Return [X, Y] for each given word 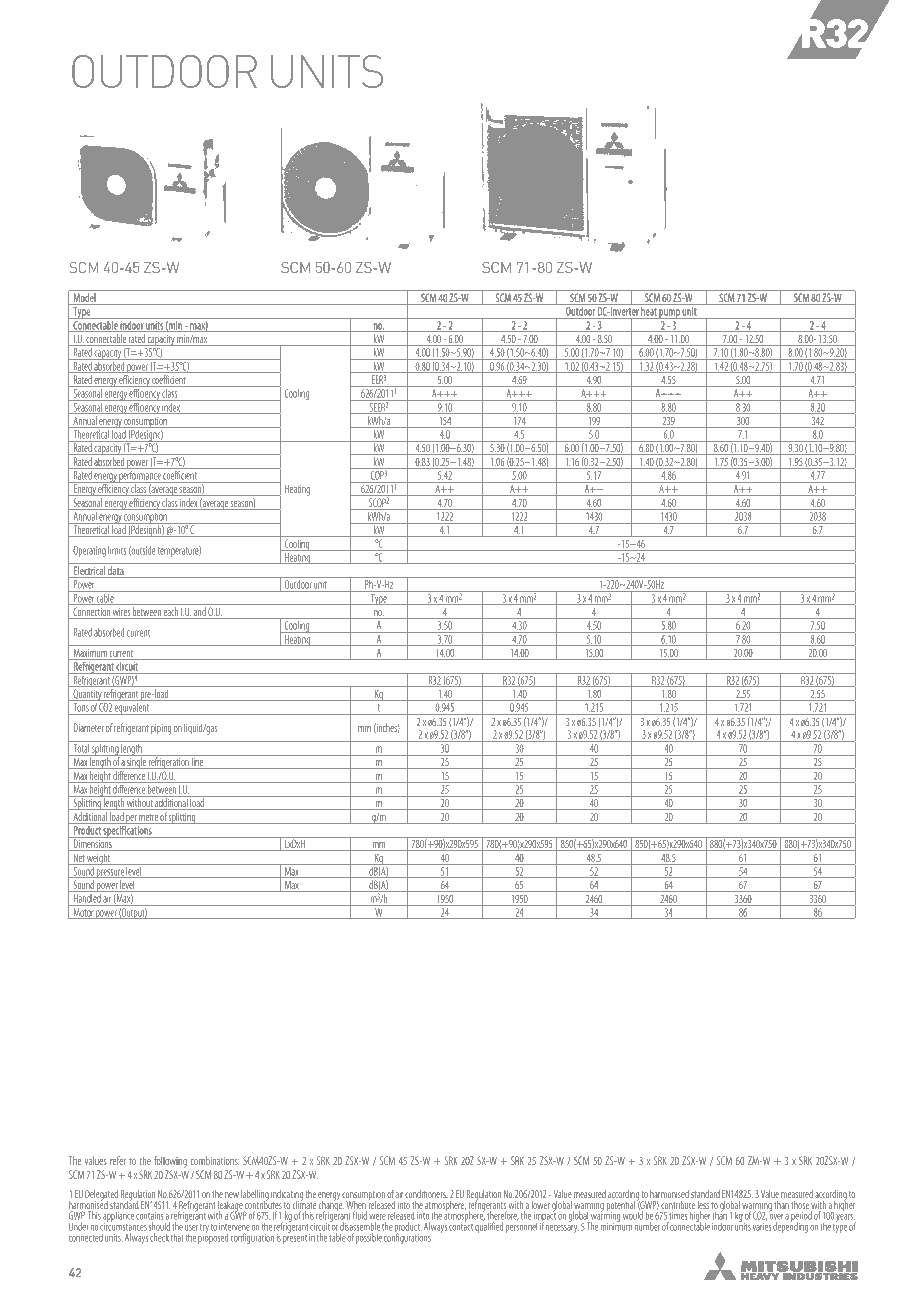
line [197, 762]
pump [670, 314]
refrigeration [169, 762]
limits [117, 550]
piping [161, 729]
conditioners [426, 1194]
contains [149, 1216]
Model [84, 299]
